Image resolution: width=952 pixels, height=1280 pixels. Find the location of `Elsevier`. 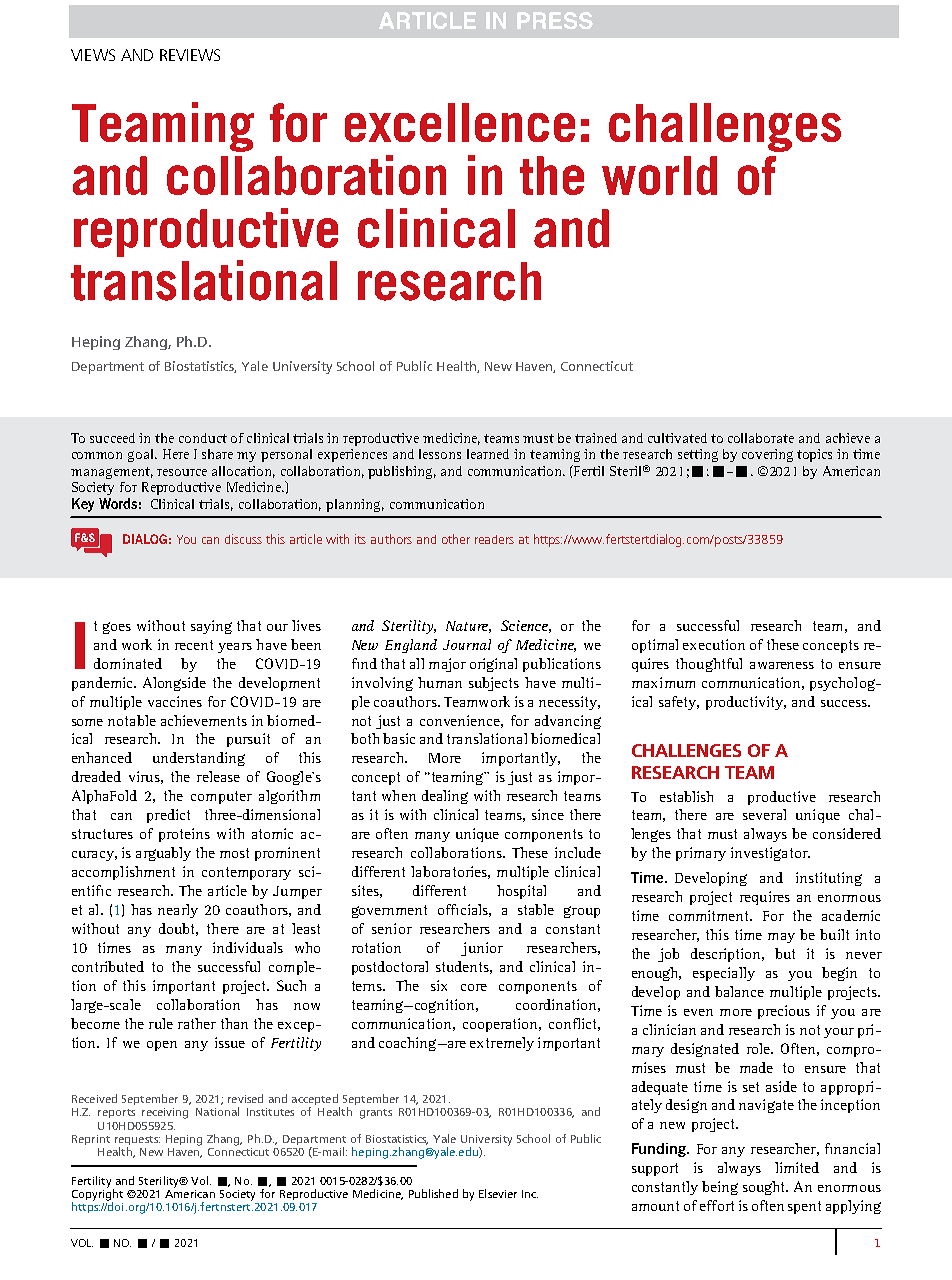

Elsevier is located at coordinates (498, 1193).
